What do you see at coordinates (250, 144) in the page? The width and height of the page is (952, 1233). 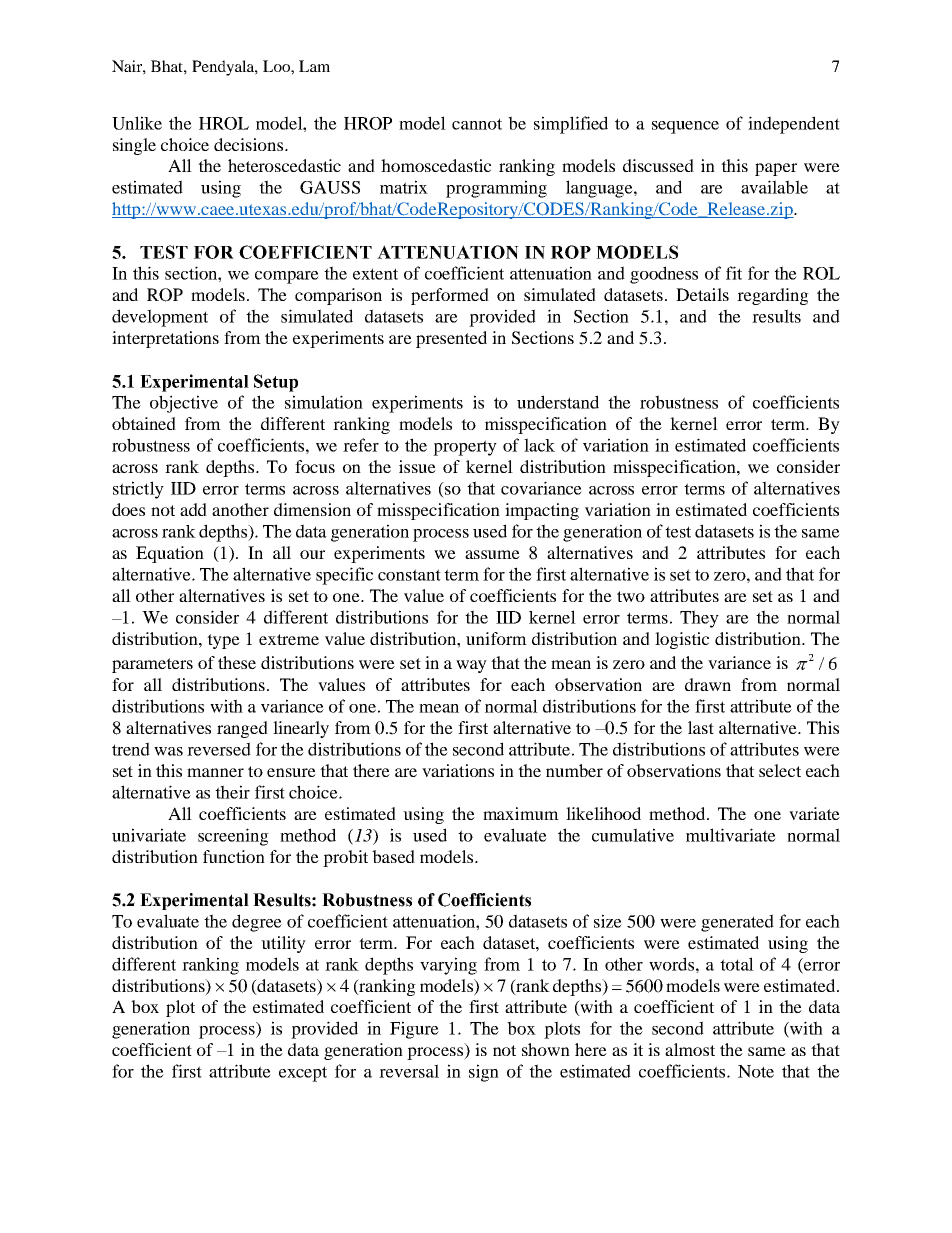 I see `decisions` at bounding box center [250, 144].
